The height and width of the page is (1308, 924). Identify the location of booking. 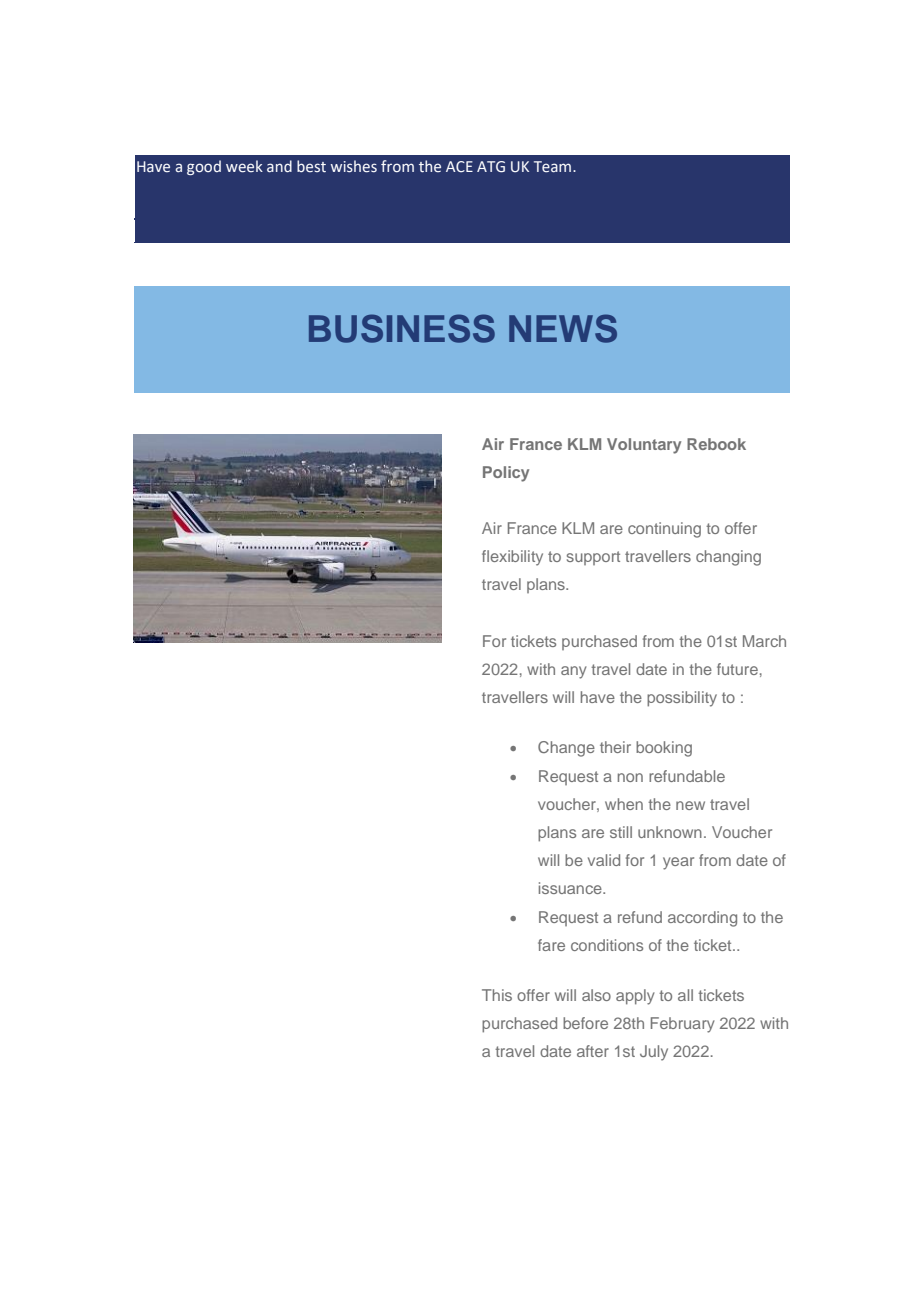
(664, 749).
